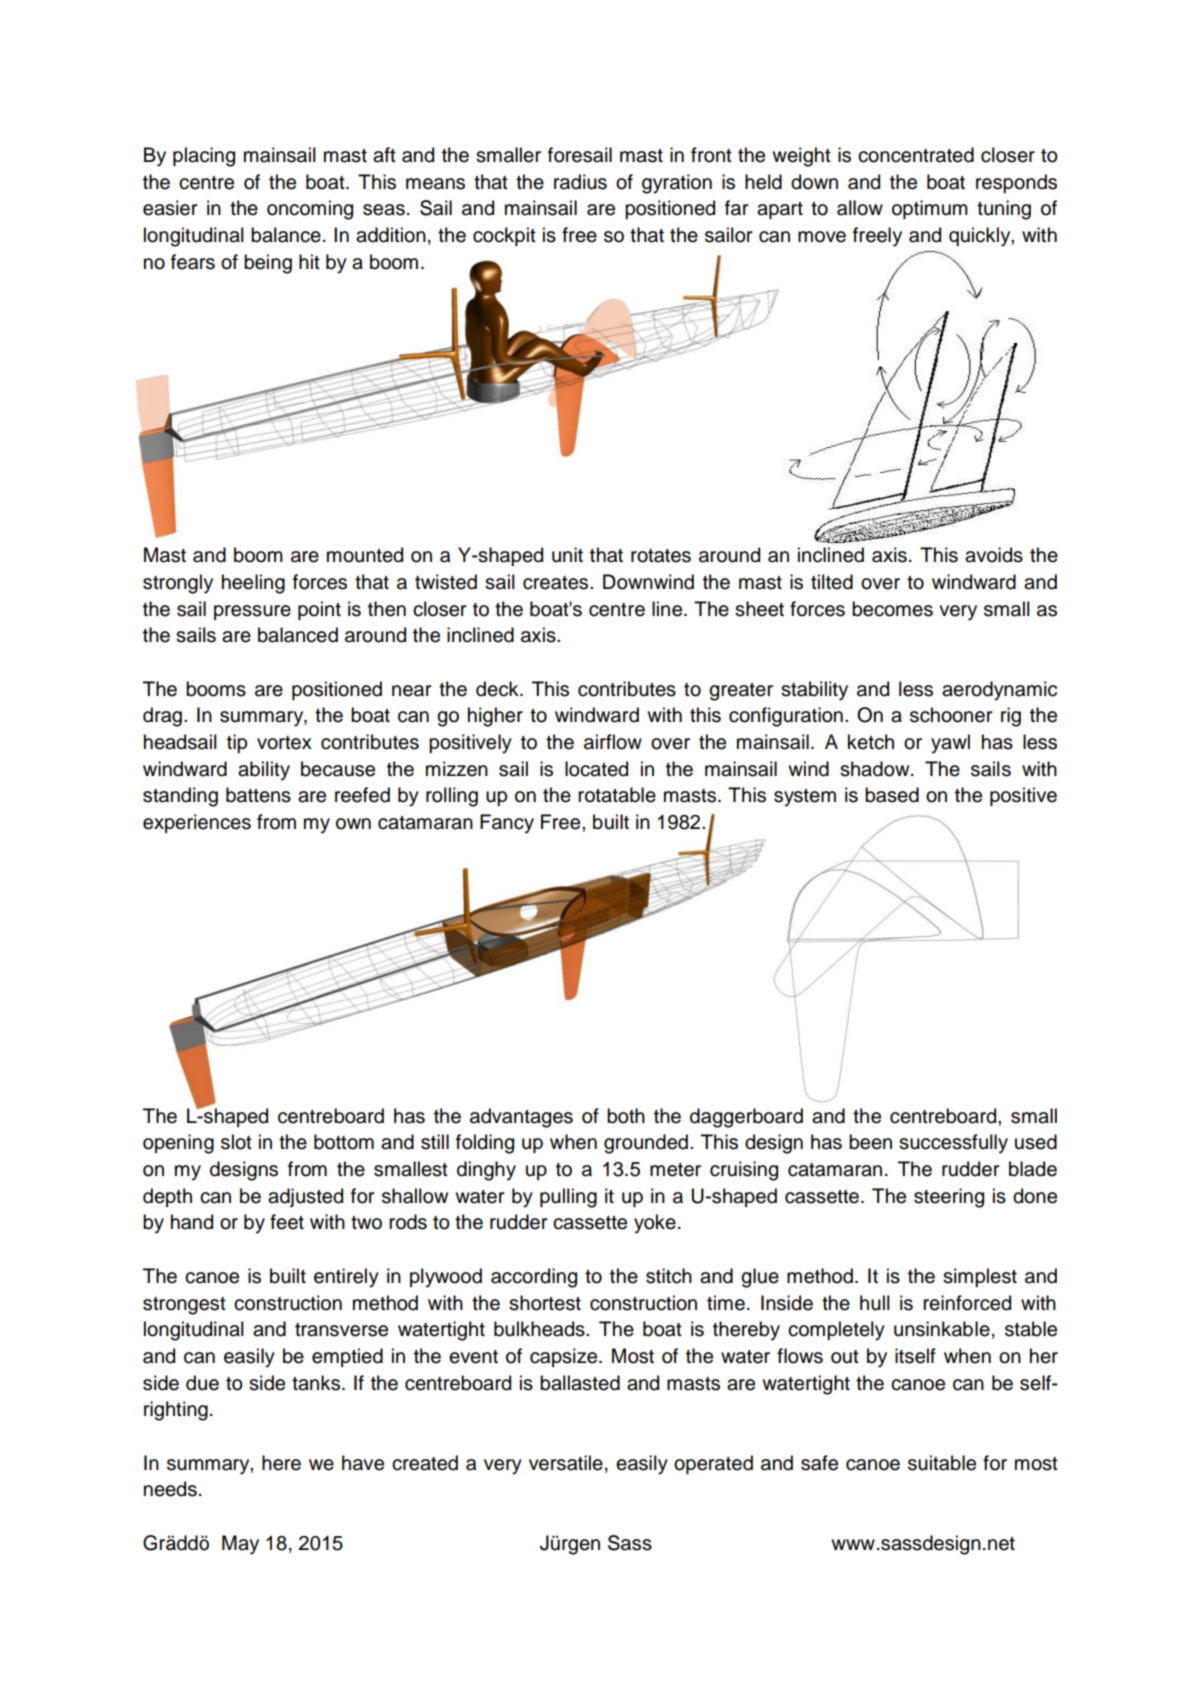  I want to click on ketch, so click(871, 742).
